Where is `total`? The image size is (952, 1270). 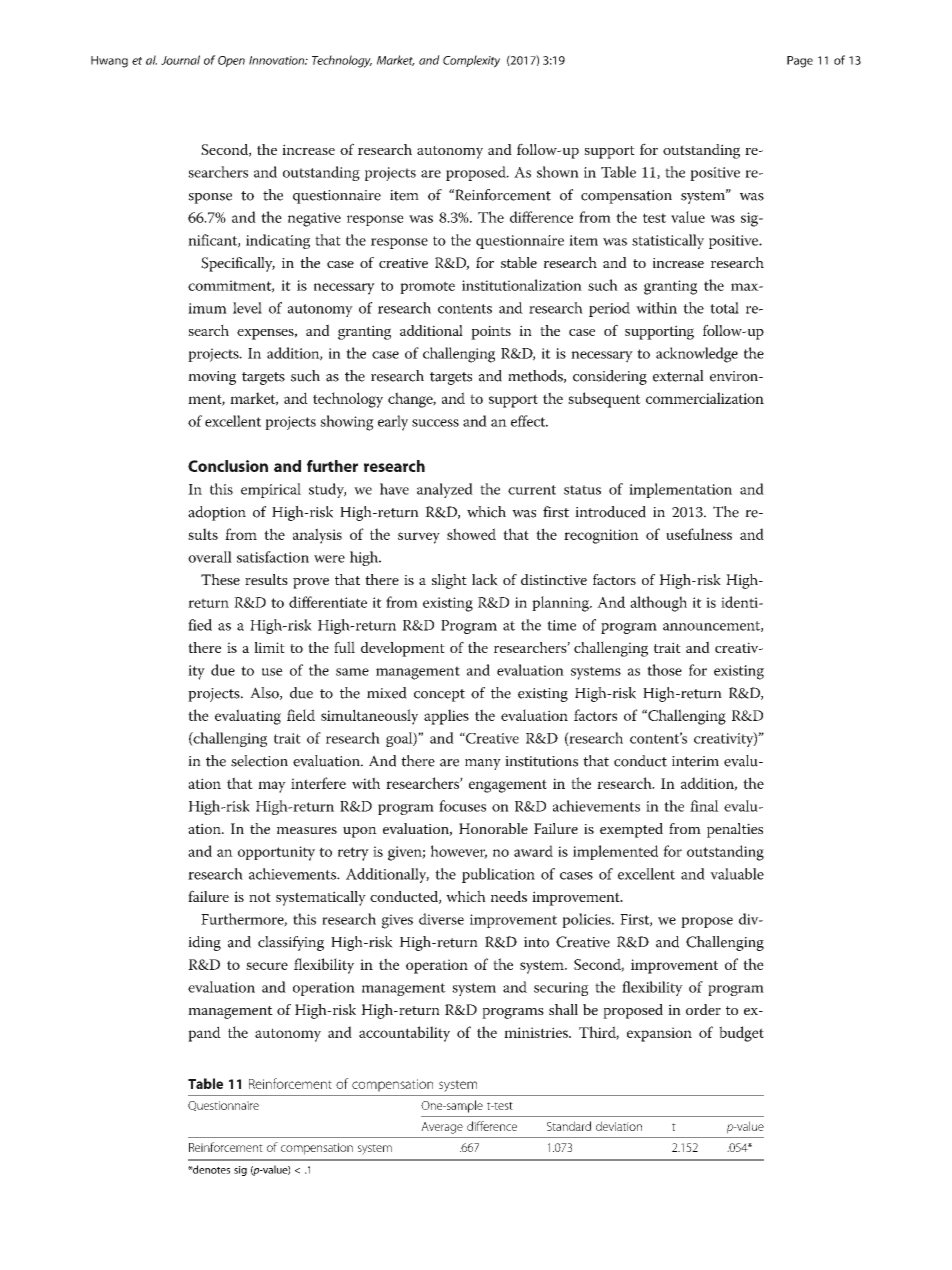 total is located at coordinates (724, 308).
